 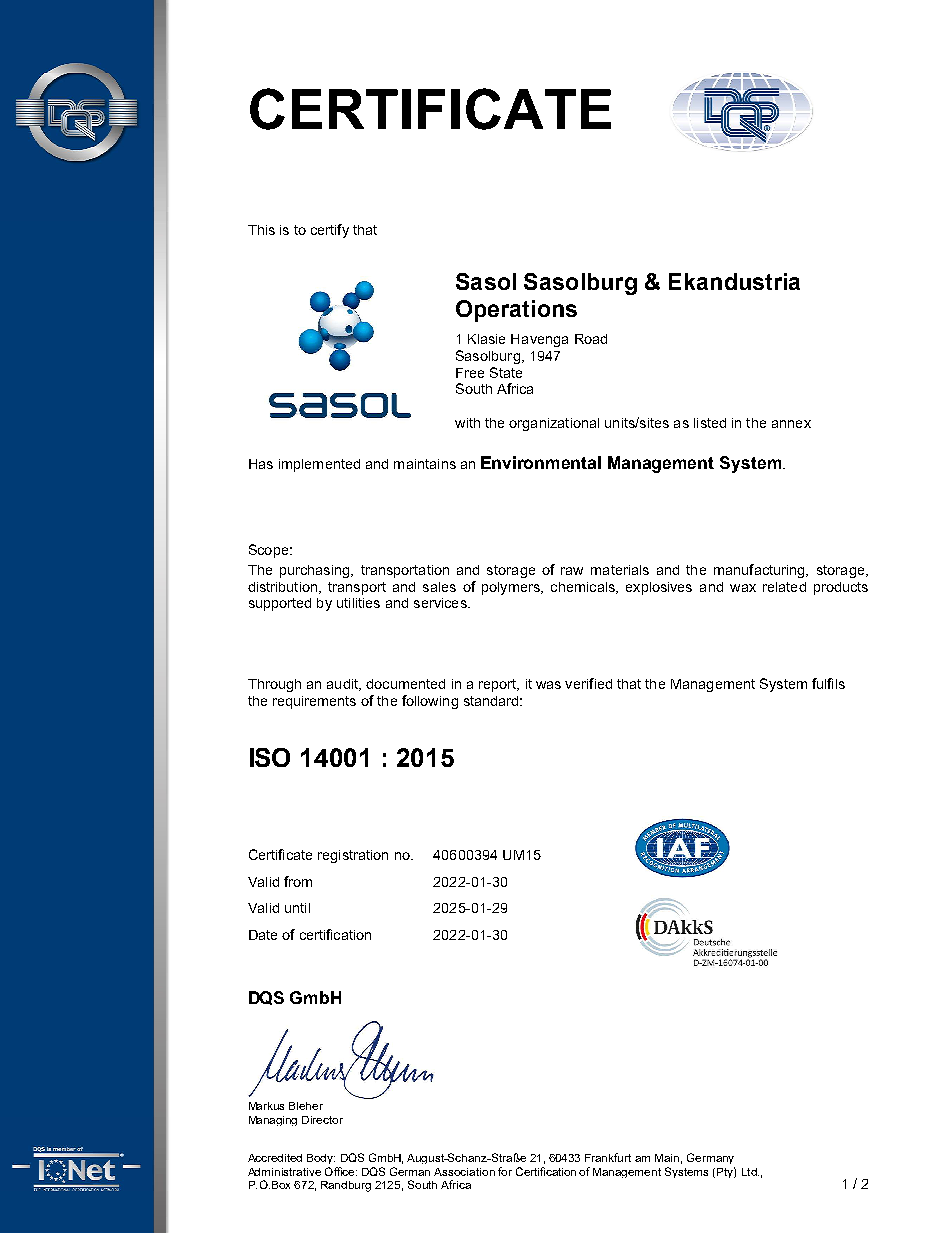 What do you see at coordinates (516, 311) in the page?
I see `Operations` at bounding box center [516, 311].
